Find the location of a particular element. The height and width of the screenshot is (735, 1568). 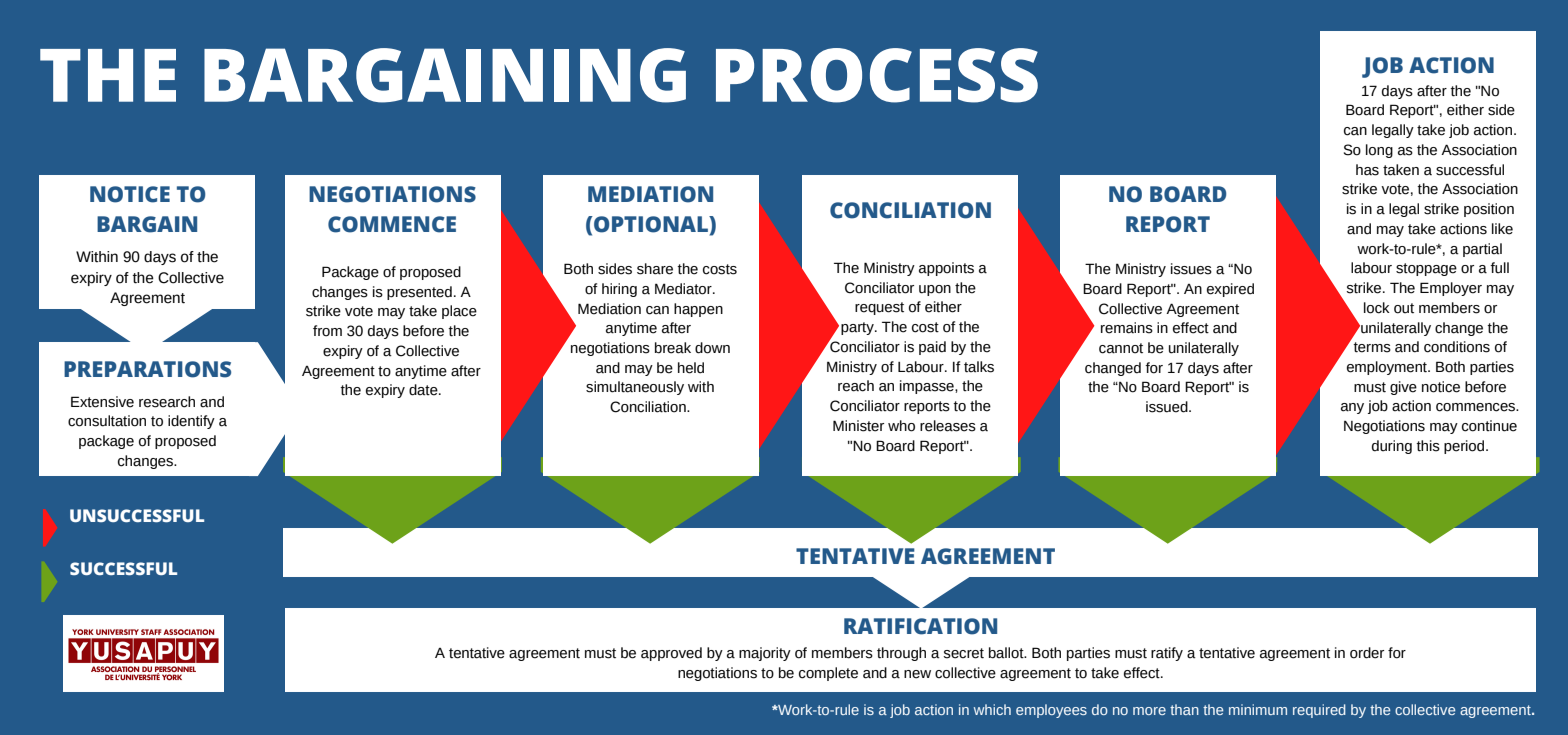

OPTIONAL is located at coordinates (651, 224).
